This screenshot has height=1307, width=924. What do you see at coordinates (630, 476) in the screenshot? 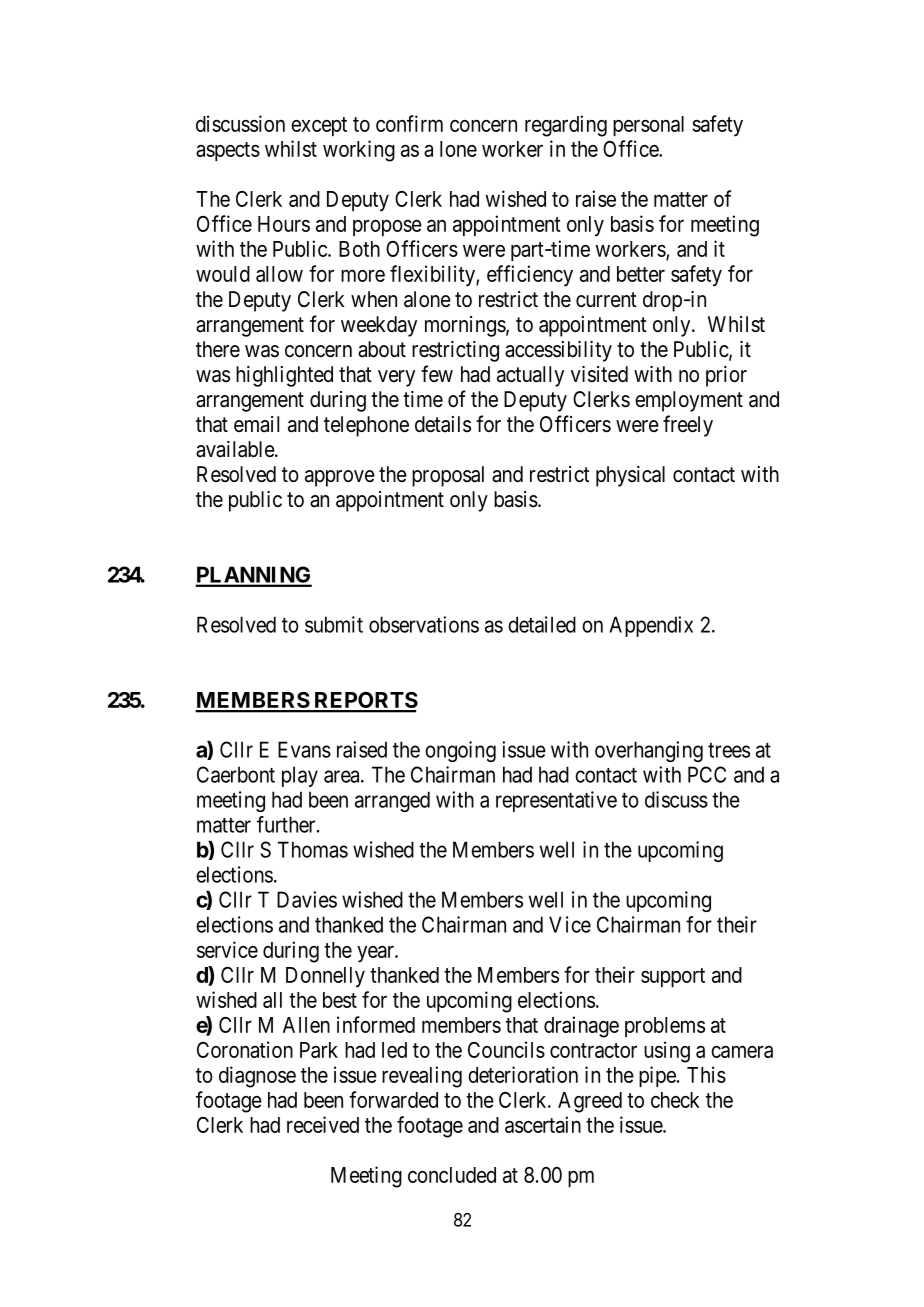
I see `physical` at bounding box center [630, 476].
